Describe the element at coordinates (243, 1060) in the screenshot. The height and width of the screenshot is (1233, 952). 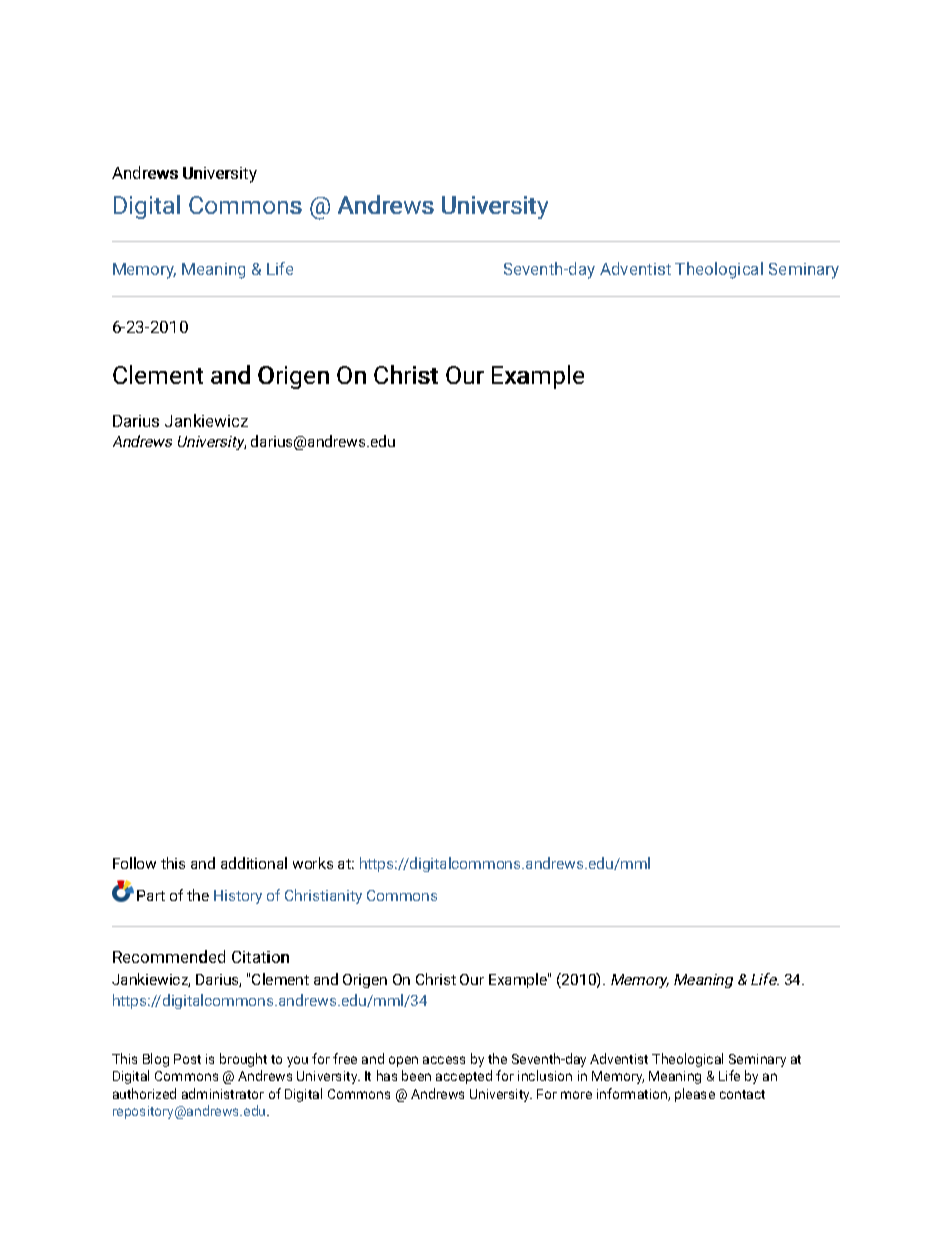
I see `brought` at that location.
